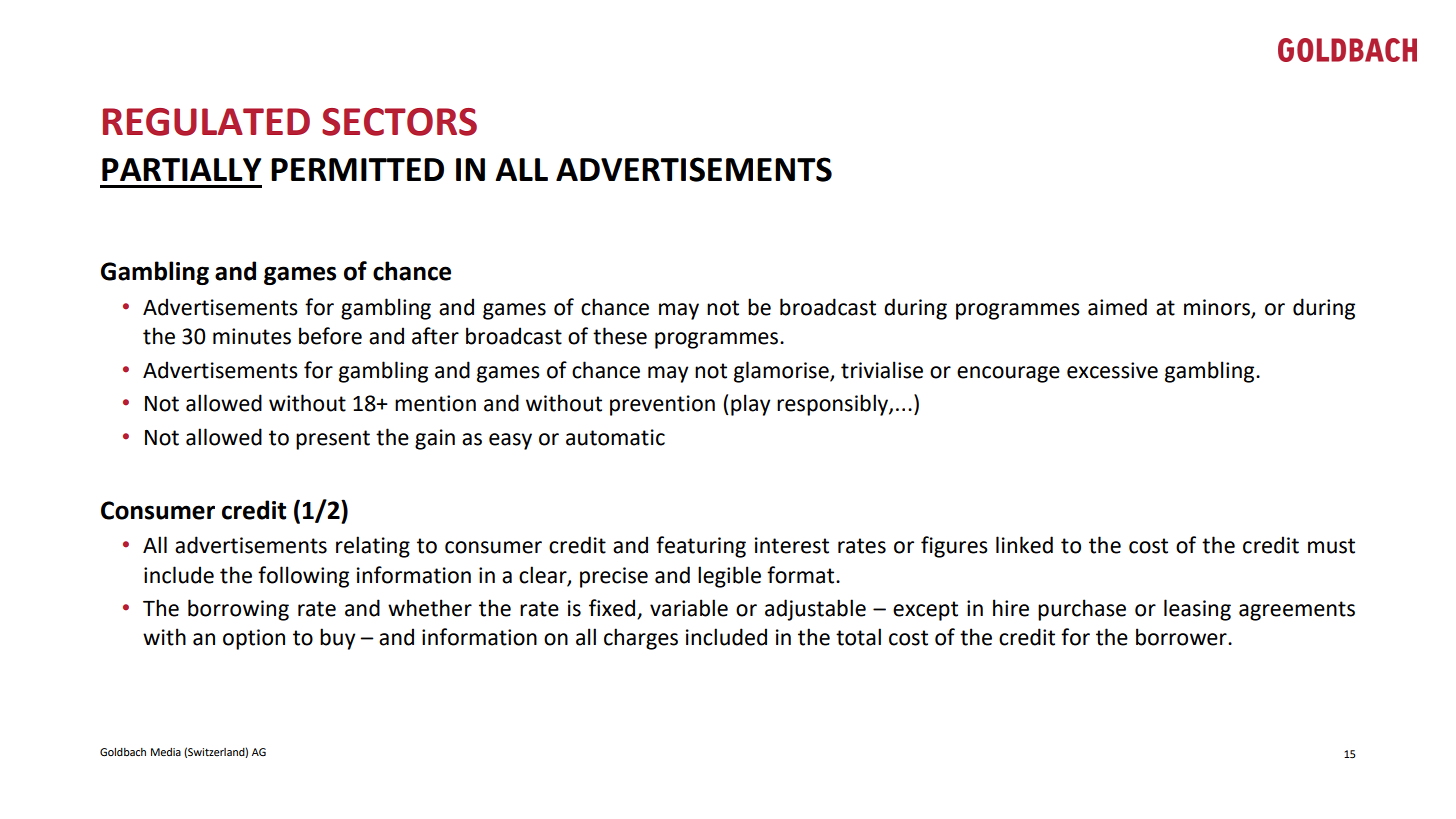 This screenshot has height=819, width=1456. What do you see at coordinates (615, 437) in the screenshot?
I see `automatic` at bounding box center [615, 437].
